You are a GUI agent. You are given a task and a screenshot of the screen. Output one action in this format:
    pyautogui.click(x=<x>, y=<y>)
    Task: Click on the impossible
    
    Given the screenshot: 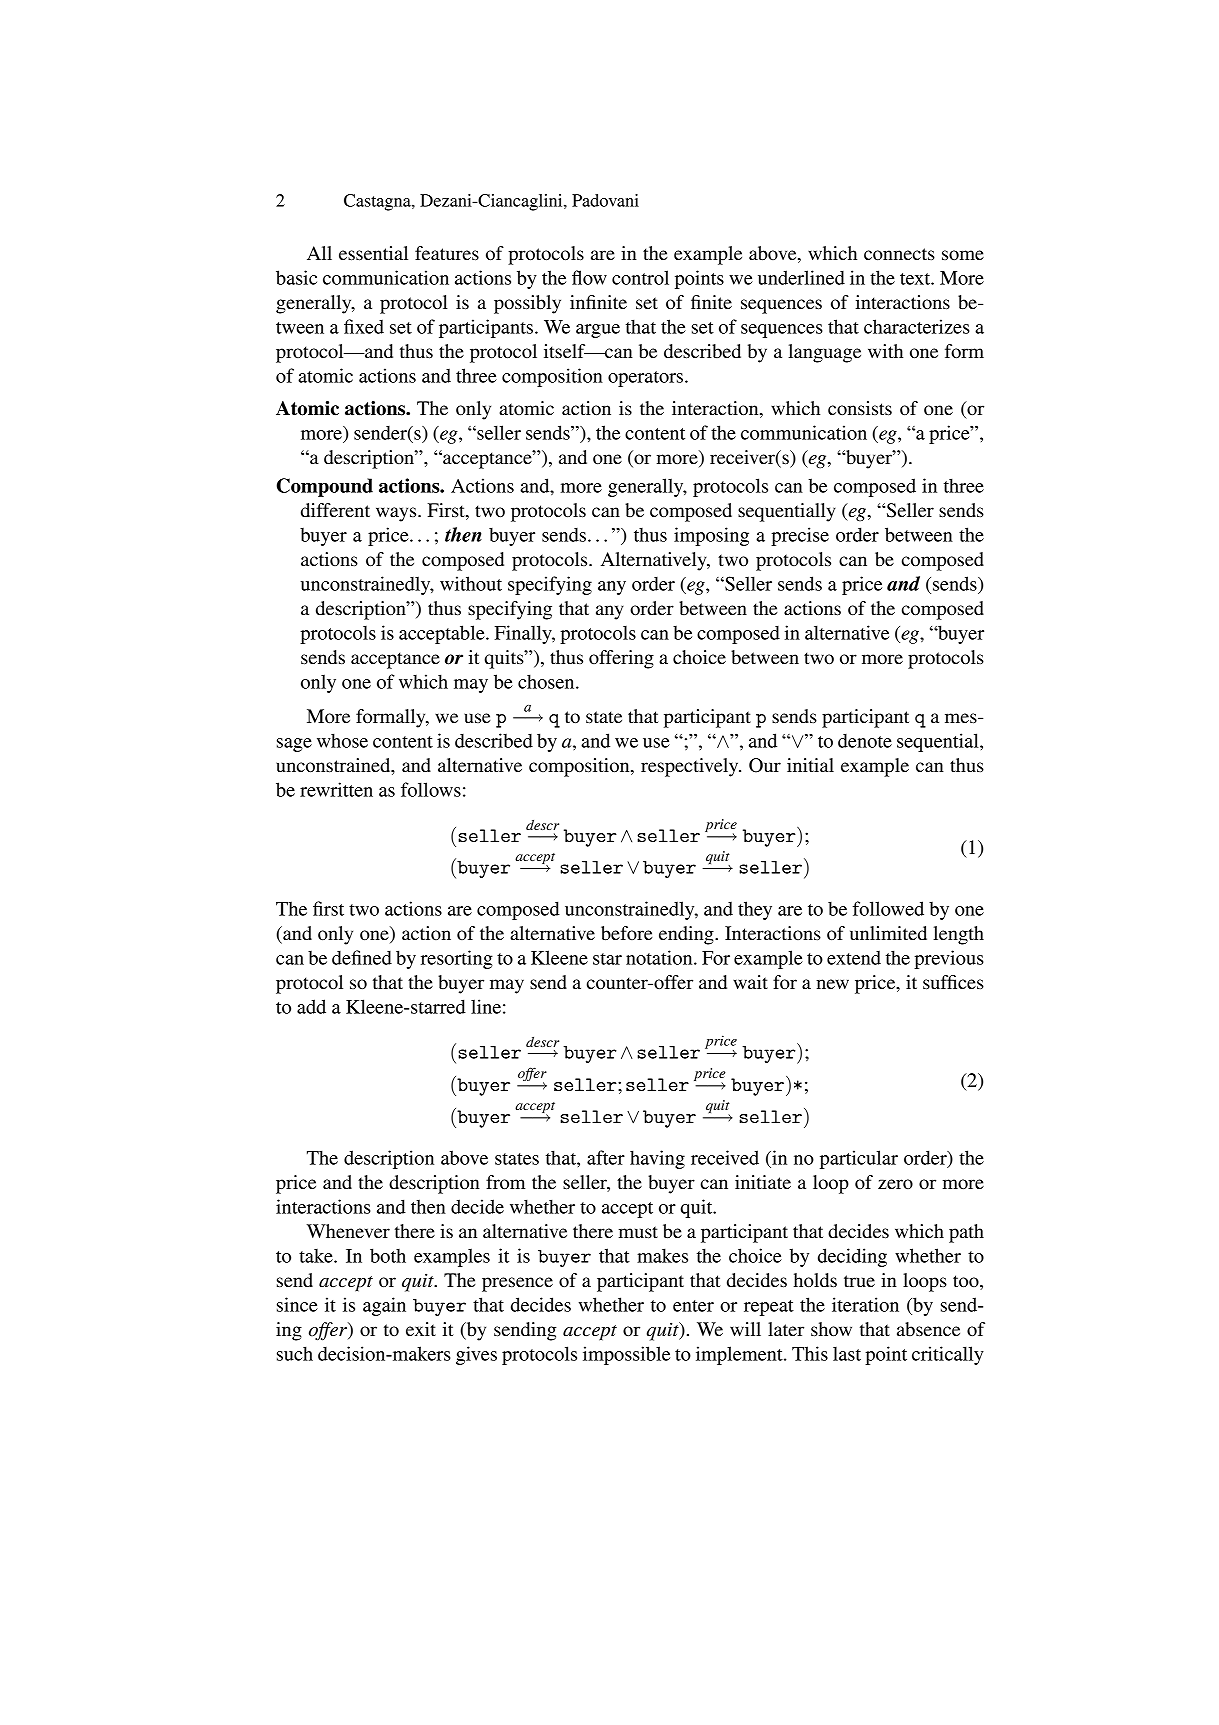 What is the action you would take?
    pyautogui.click(x=626, y=1355)
